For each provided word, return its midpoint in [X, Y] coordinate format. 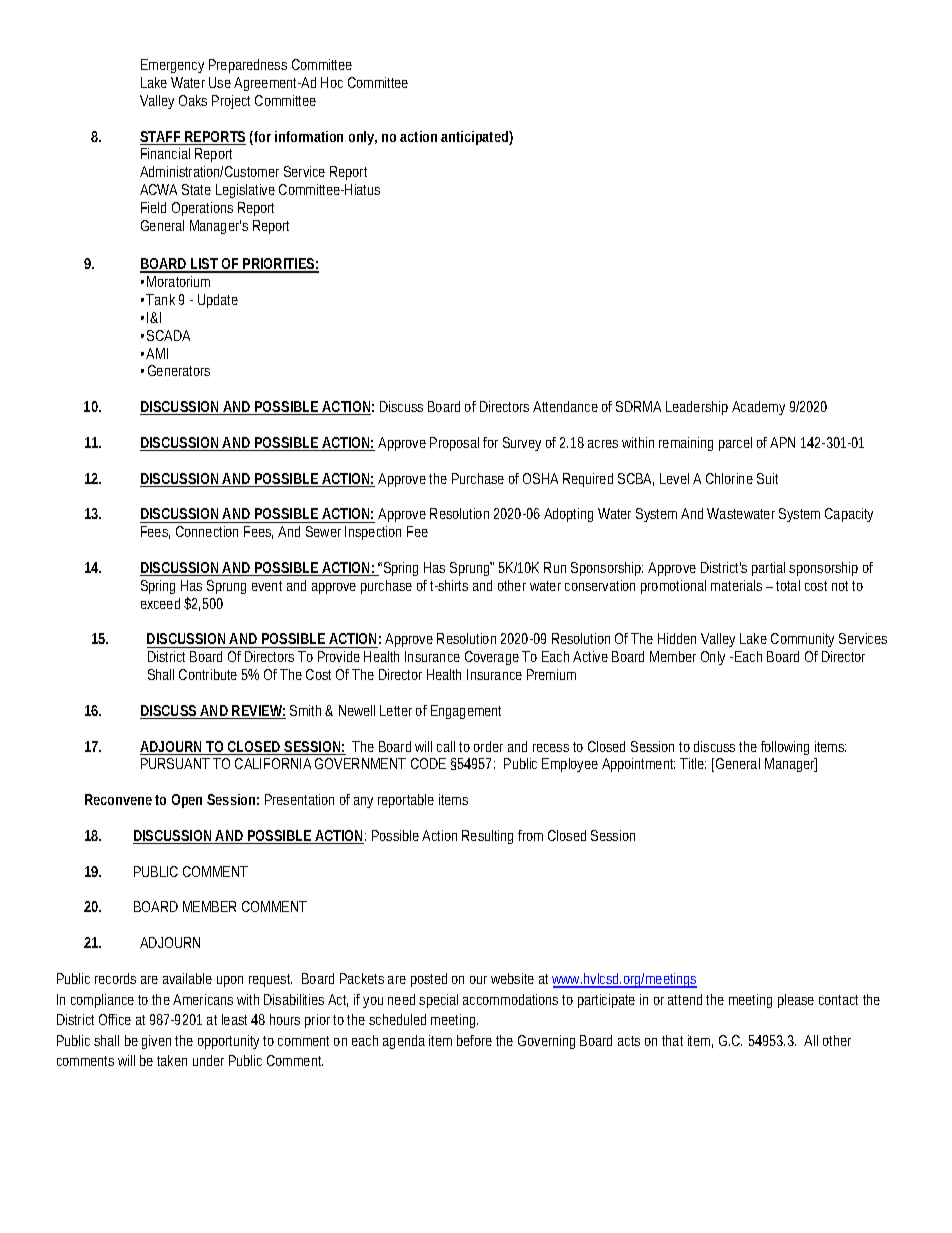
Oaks [193, 100]
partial [768, 569]
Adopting [568, 515]
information [309, 136]
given [159, 1042]
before [474, 1040]
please [796, 1001]
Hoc [332, 82]
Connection [207, 531]
